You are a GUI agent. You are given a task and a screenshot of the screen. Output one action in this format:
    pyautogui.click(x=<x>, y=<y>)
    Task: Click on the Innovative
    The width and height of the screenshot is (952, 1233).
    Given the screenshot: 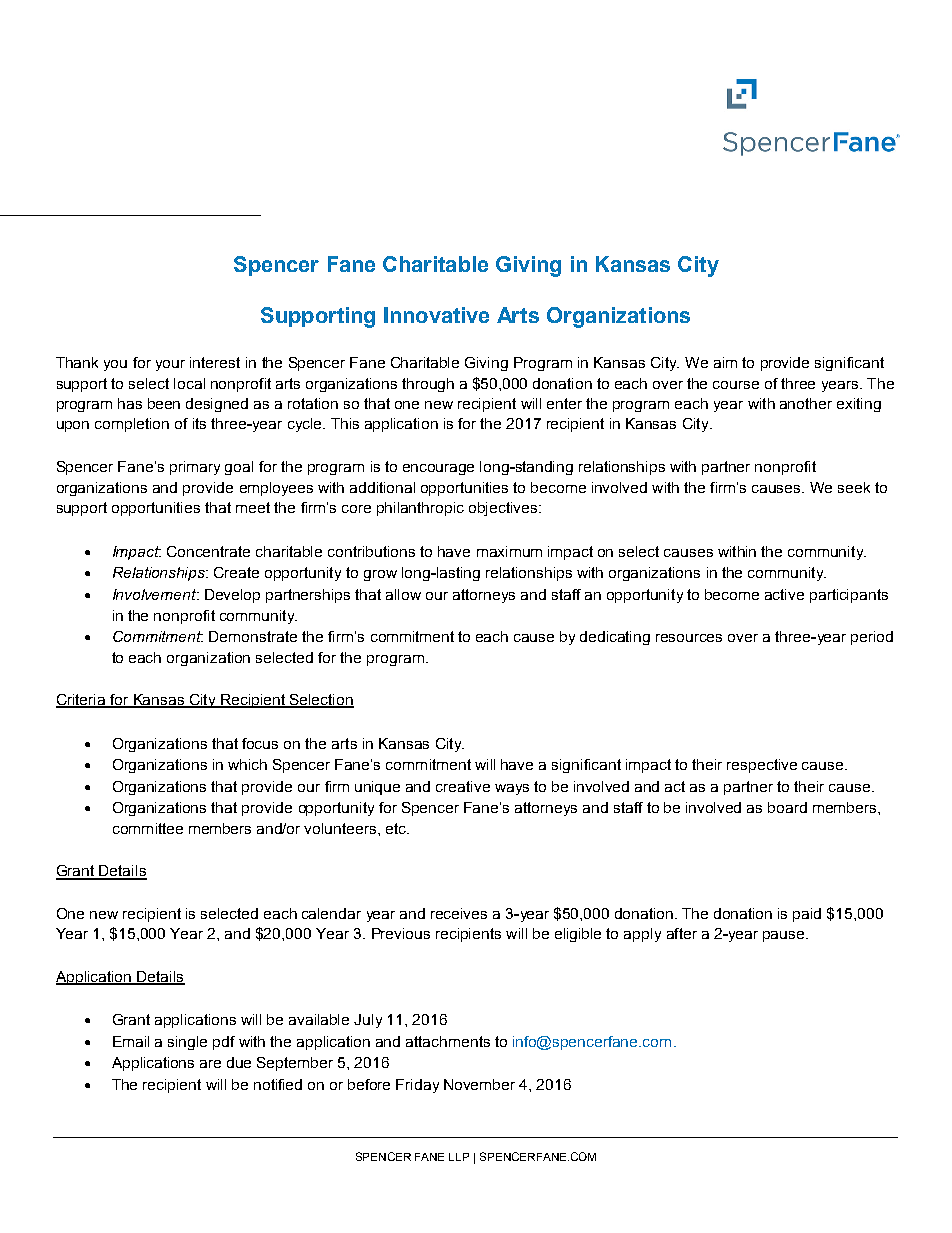 What is the action you would take?
    pyautogui.click(x=436, y=315)
